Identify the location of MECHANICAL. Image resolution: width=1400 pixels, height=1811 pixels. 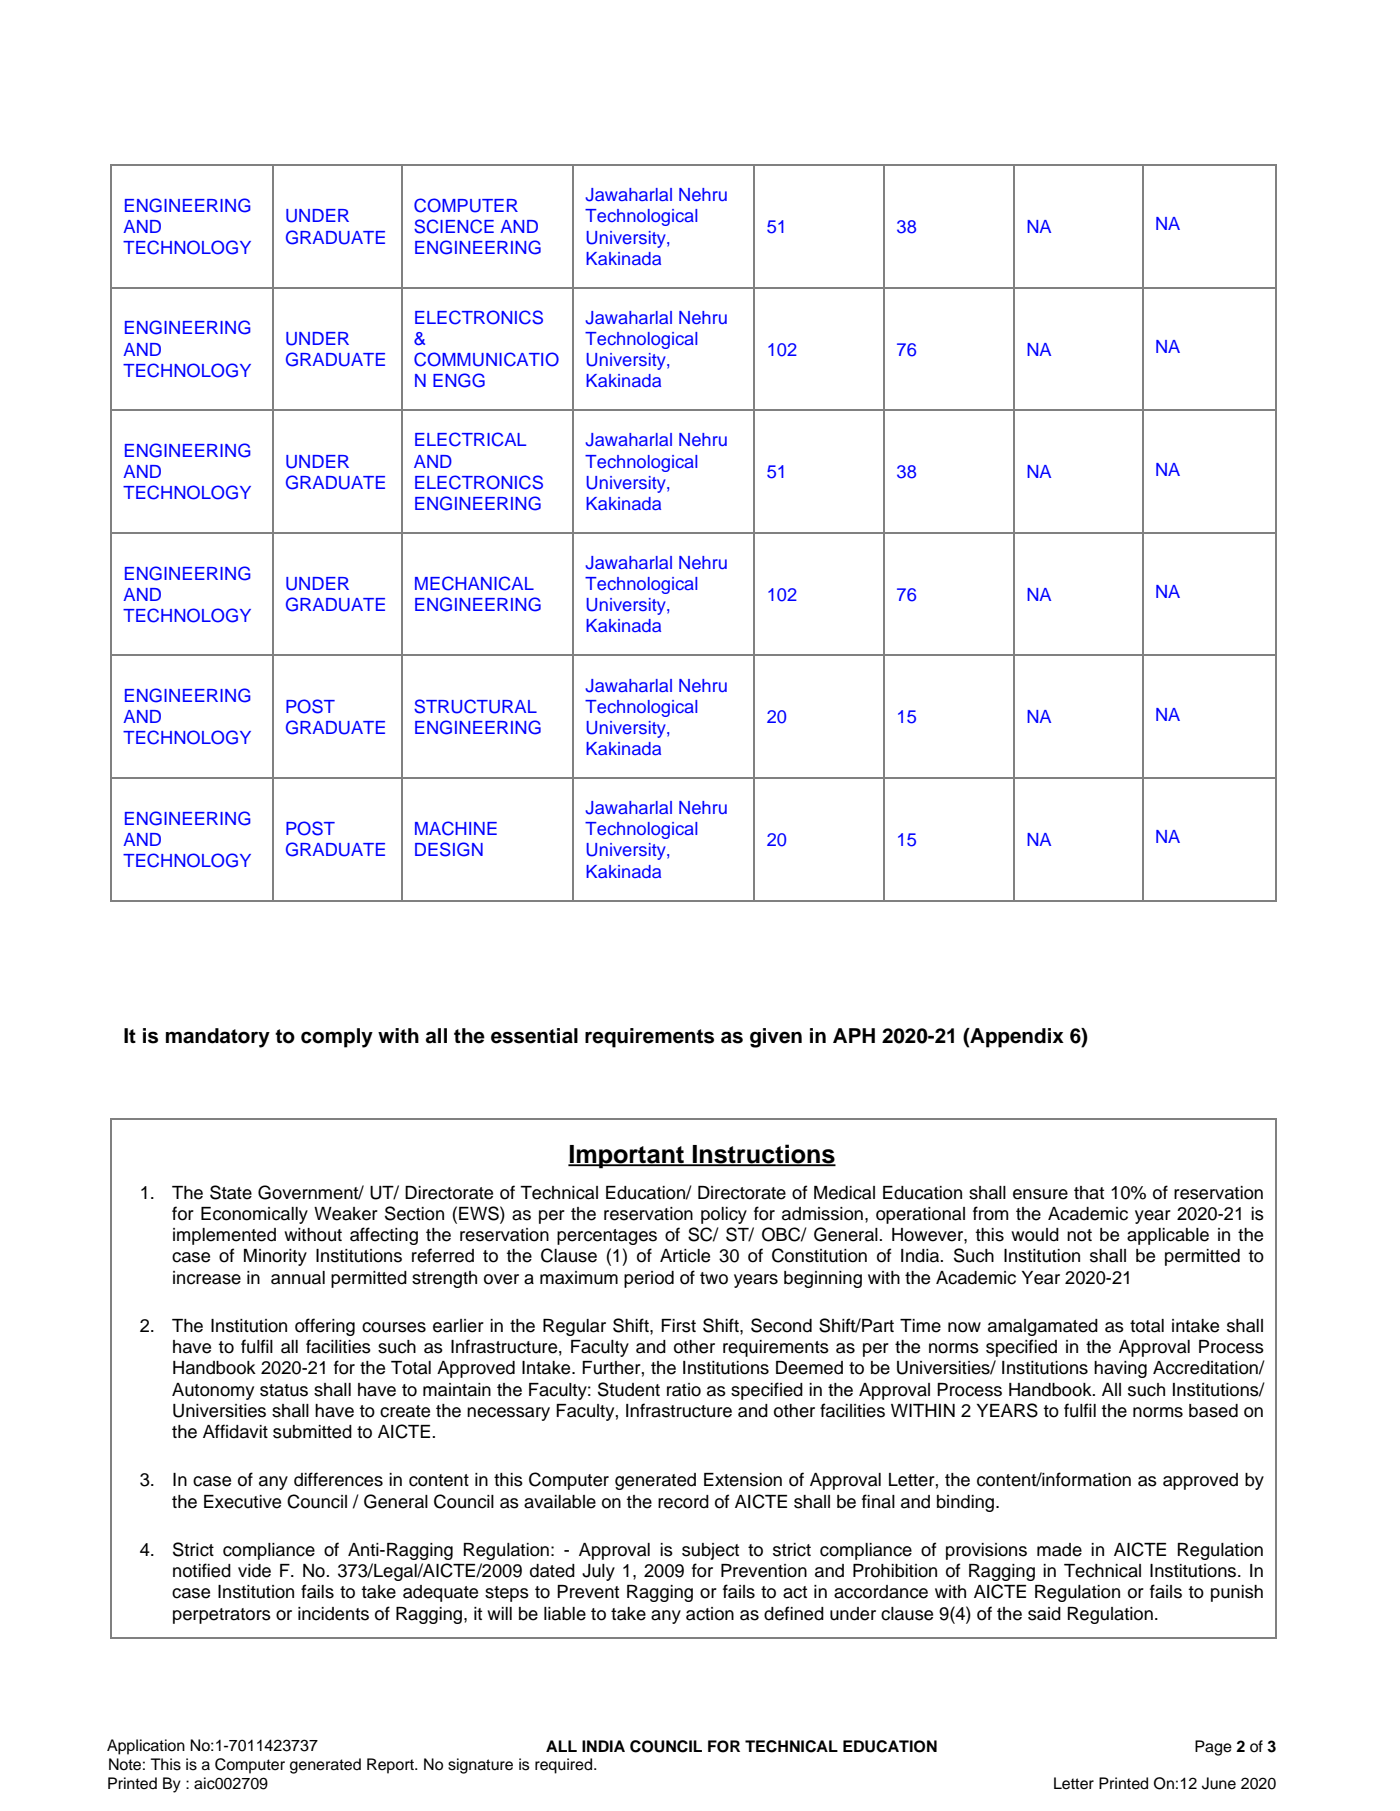
(474, 583).
